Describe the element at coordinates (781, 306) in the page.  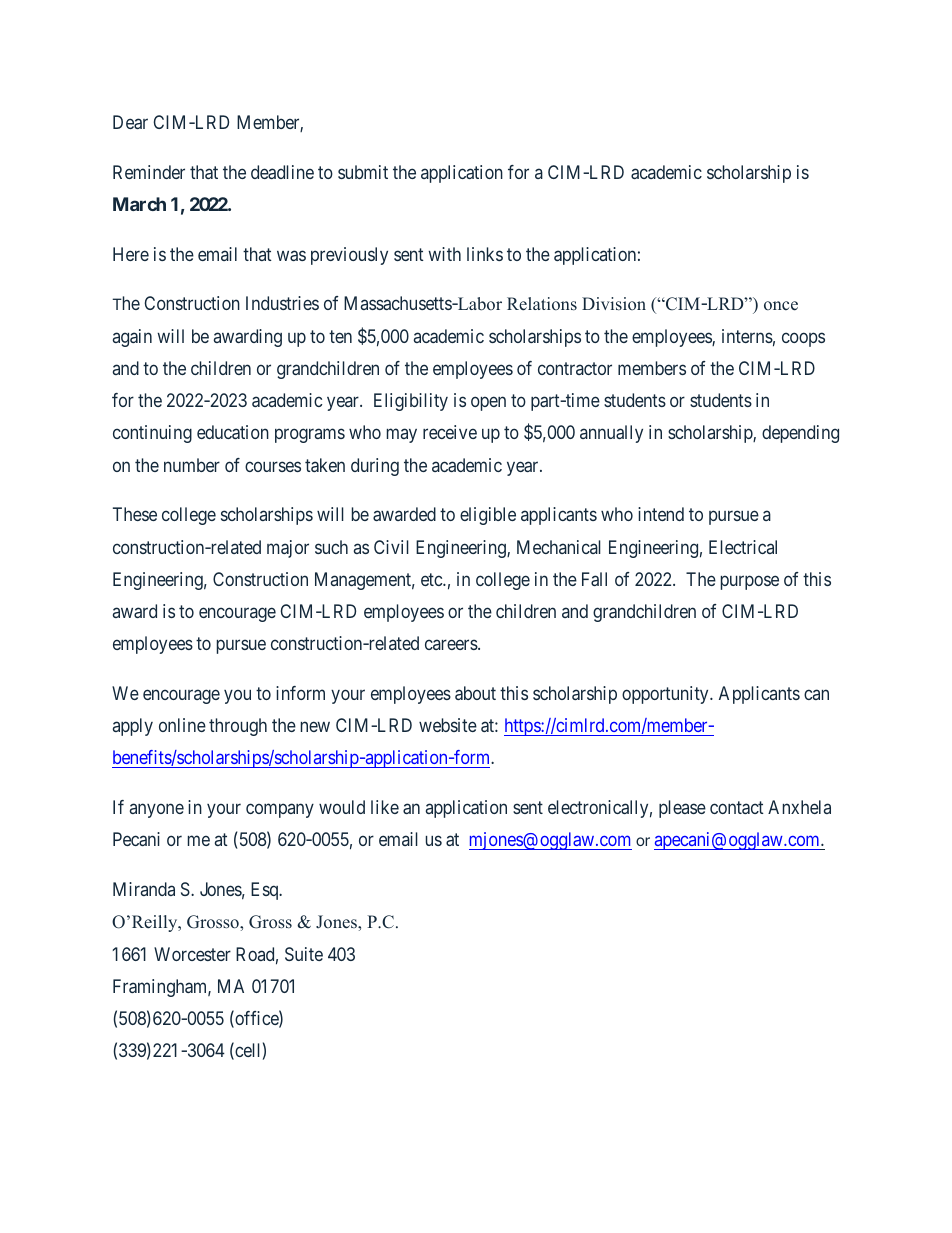
I see `once` at that location.
